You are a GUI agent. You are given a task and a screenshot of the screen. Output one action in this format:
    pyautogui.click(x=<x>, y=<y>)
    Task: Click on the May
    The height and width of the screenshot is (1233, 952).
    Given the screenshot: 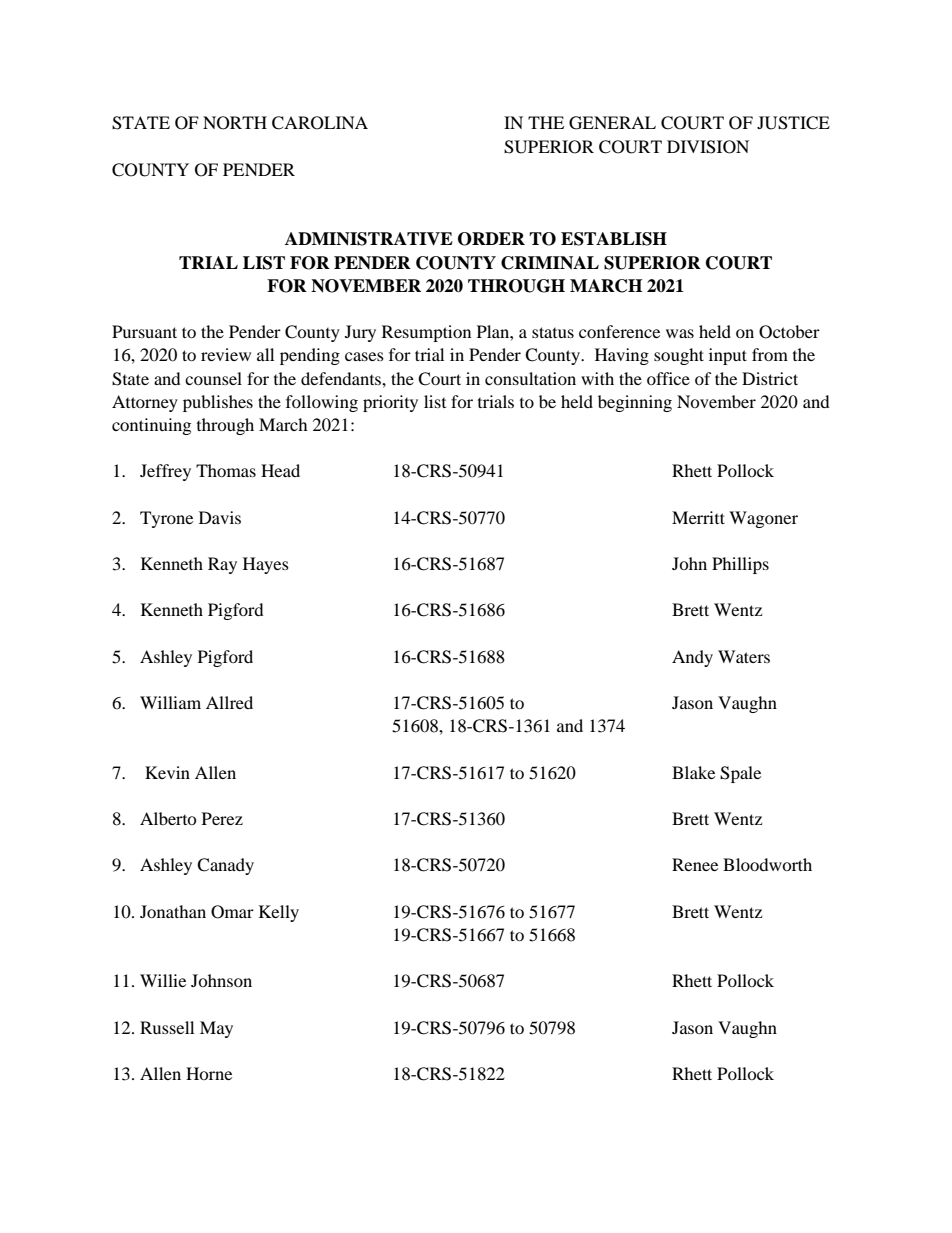 What is the action you would take?
    pyautogui.click(x=216, y=1029)
